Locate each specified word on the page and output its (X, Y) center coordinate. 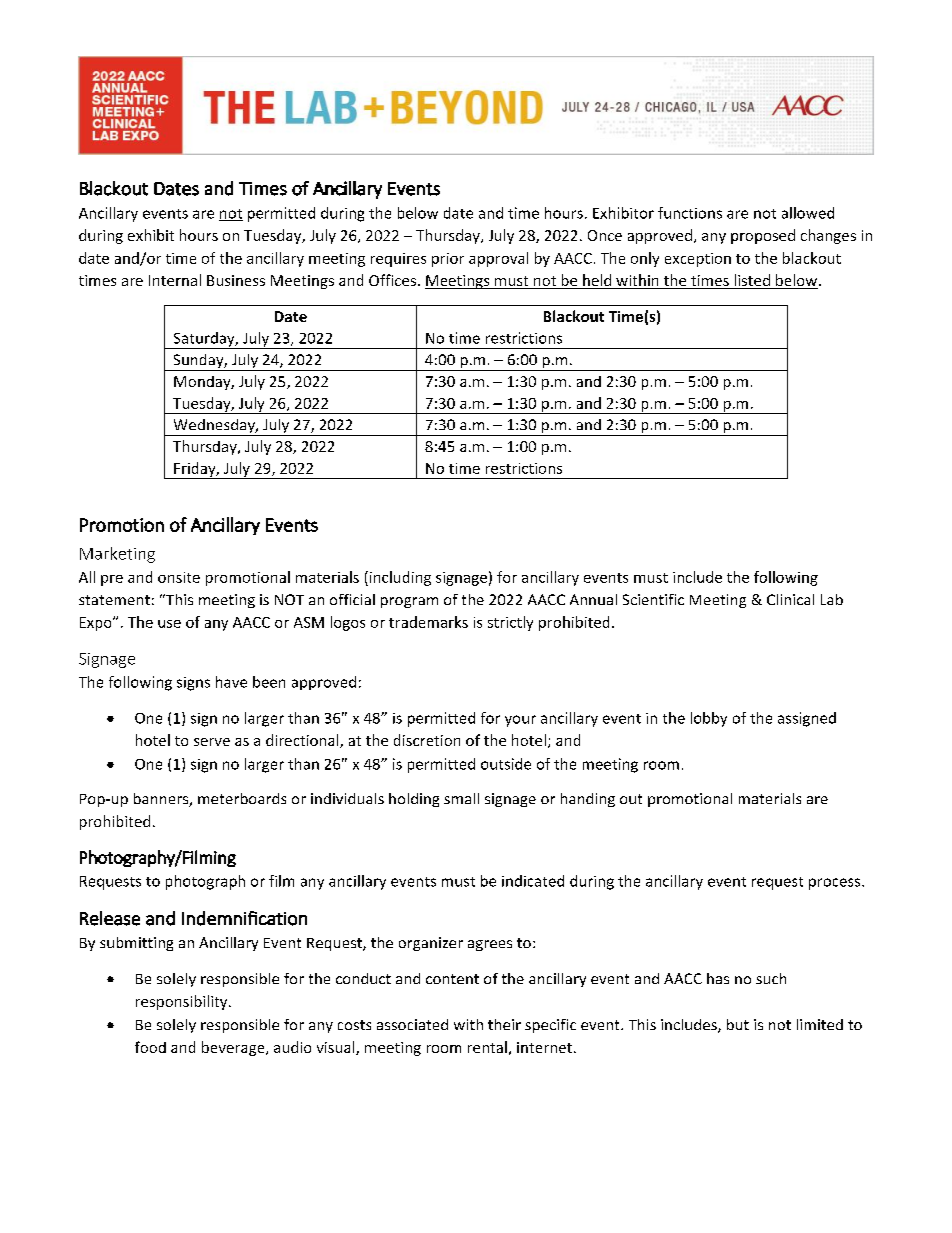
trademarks (428, 622)
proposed (763, 236)
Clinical (790, 599)
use (169, 624)
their (504, 1024)
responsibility (183, 1002)
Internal (175, 280)
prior (448, 260)
